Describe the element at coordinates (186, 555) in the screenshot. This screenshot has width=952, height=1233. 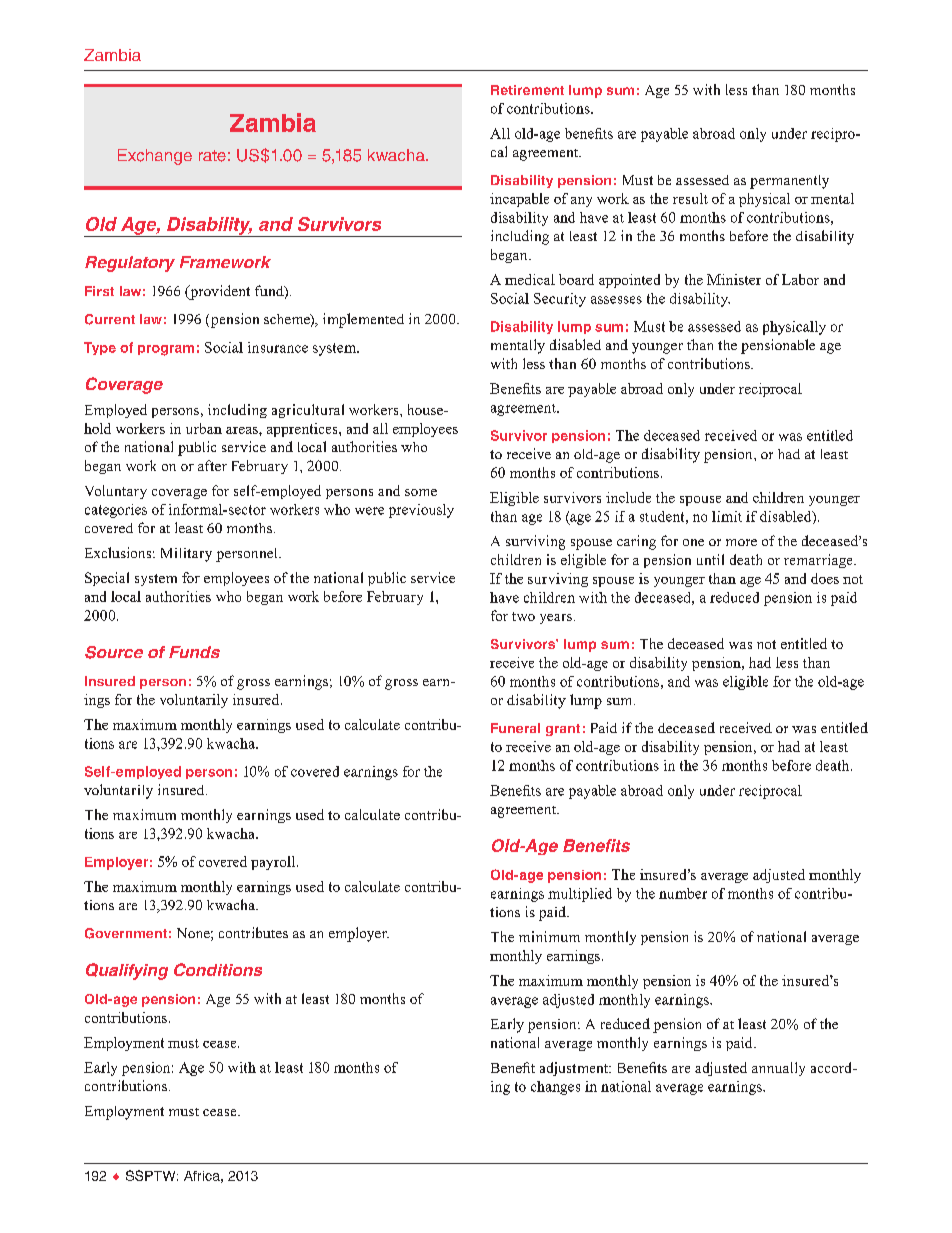
I see `Military` at that location.
